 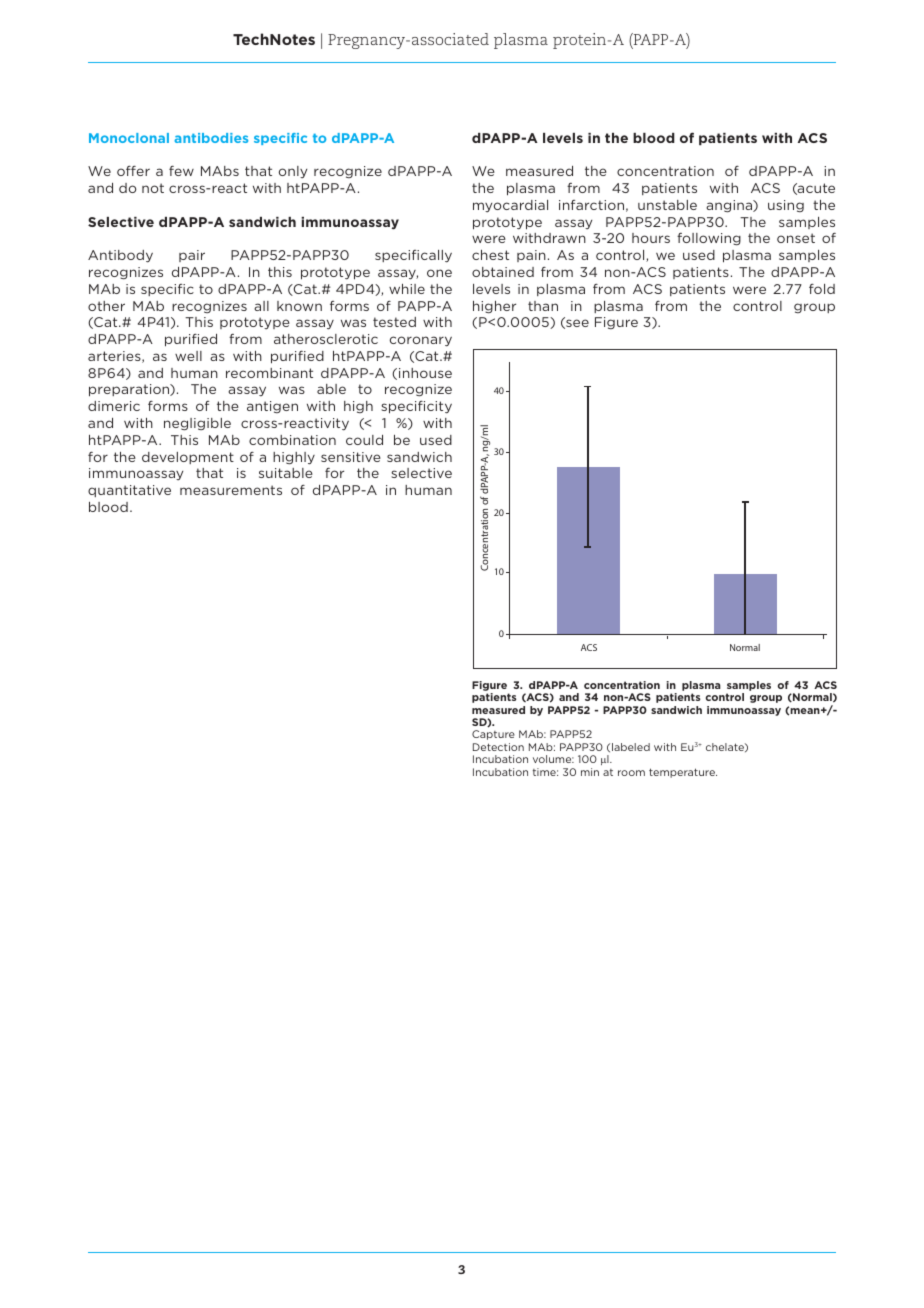 What do you see at coordinates (493, 735) in the screenshot?
I see `Capture` at bounding box center [493, 735].
